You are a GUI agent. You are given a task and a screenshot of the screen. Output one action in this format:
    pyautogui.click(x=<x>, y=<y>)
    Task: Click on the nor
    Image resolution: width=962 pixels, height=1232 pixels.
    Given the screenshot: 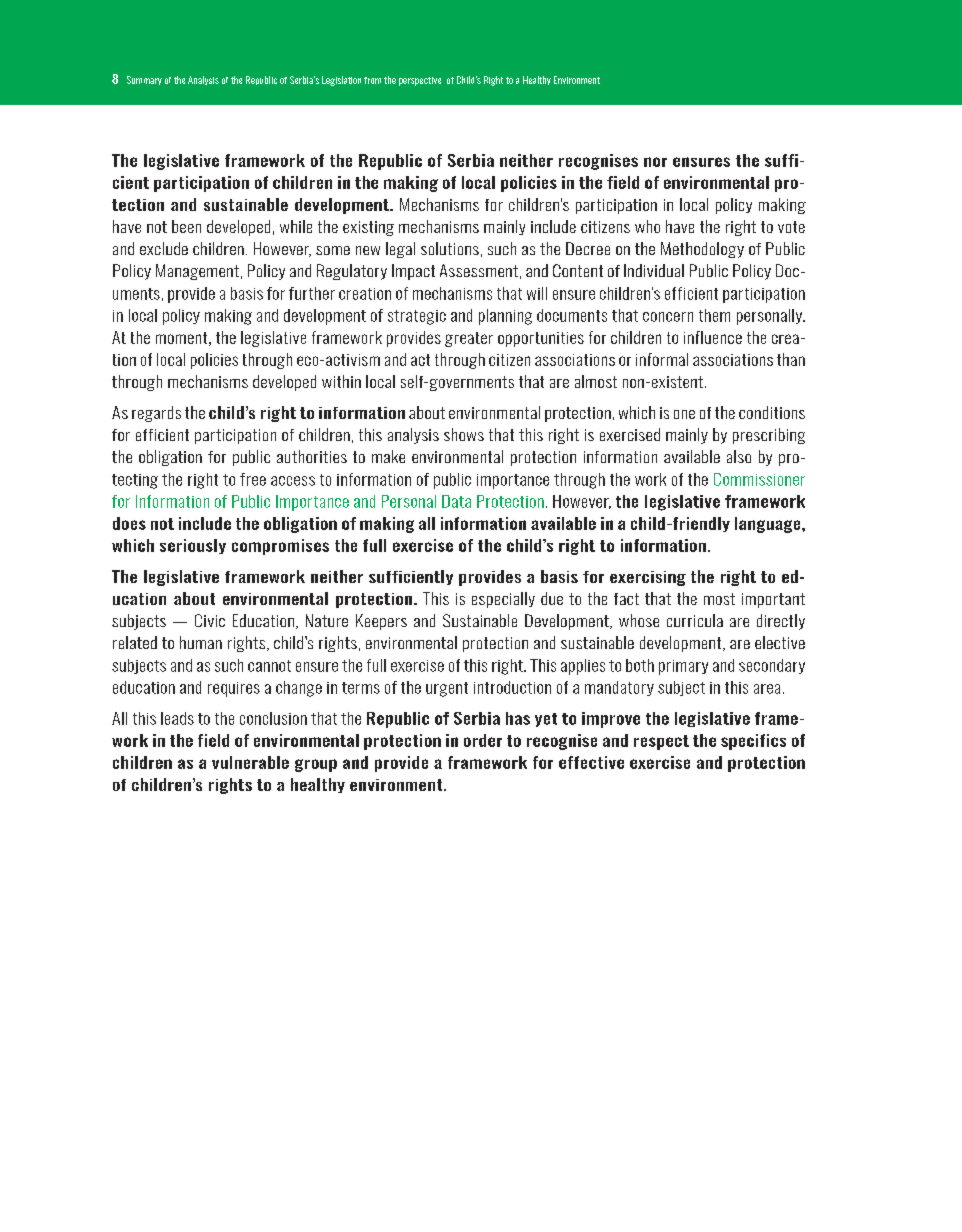 What is the action you would take?
    pyautogui.click(x=655, y=162)
